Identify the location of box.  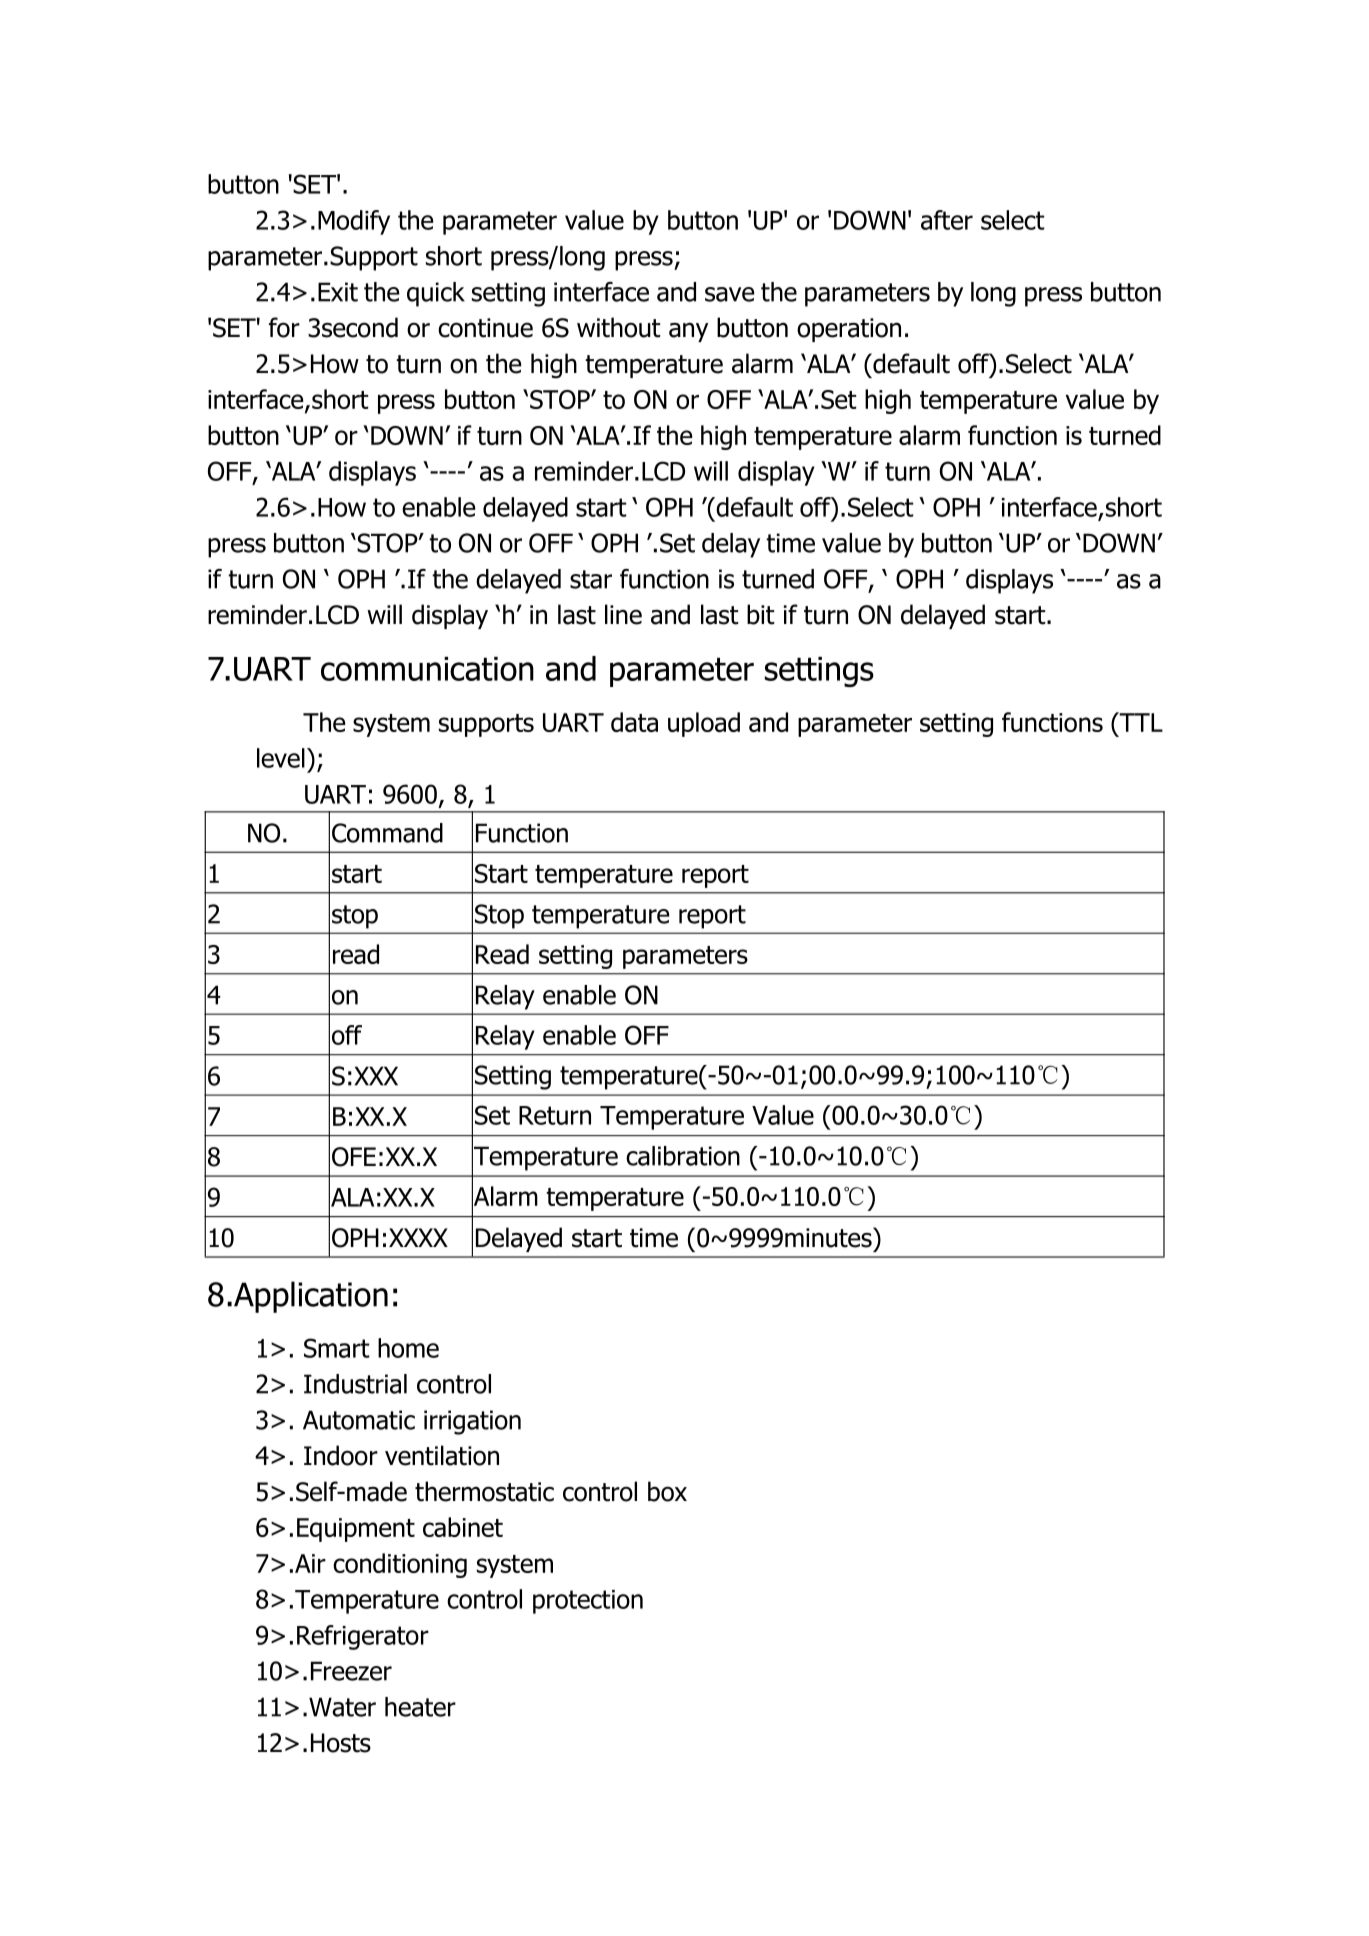
(667, 1491).
